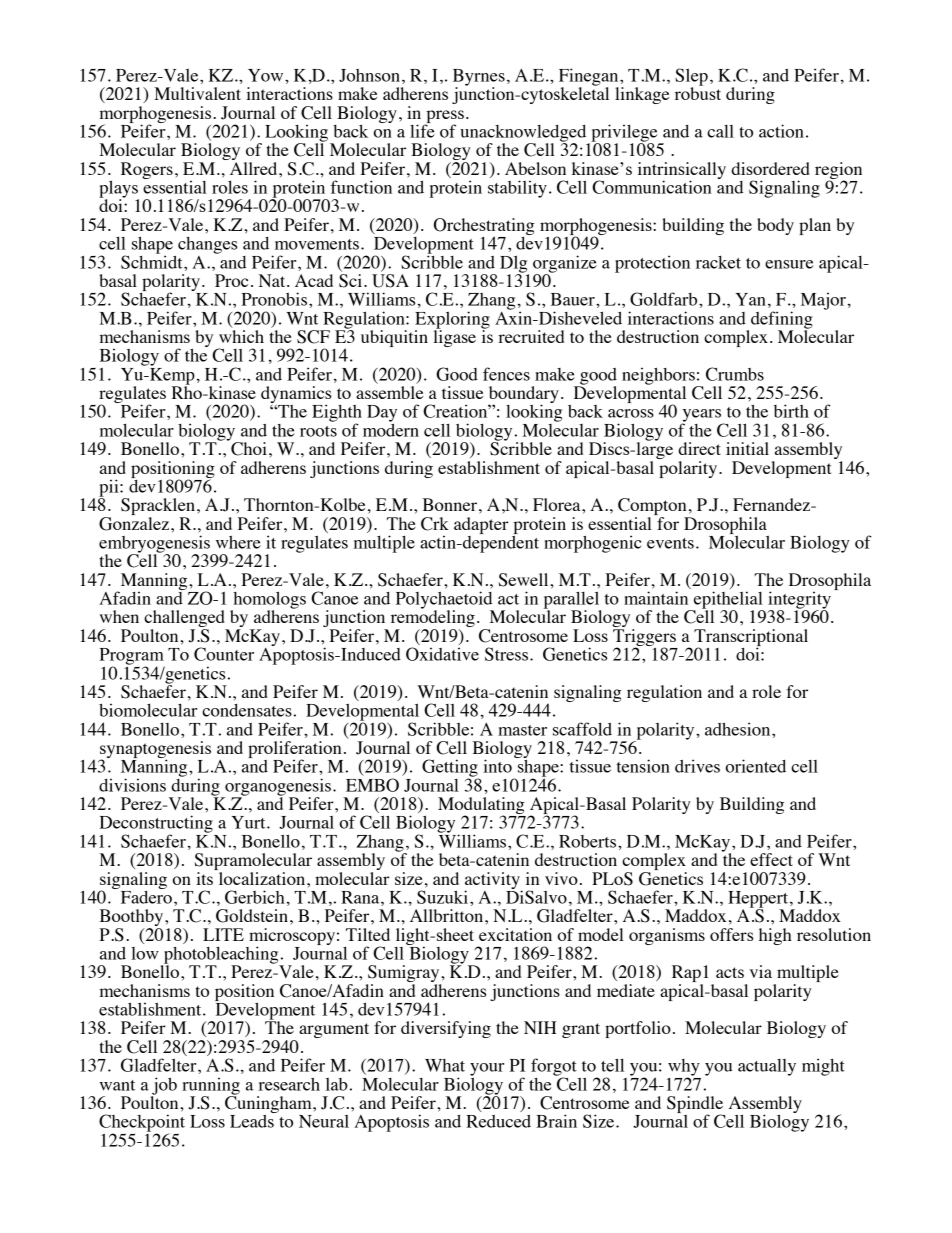 The width and height of the image is (952, 1233). Describe the element at coordinates (523, 396) in the image. I see `boundary` at that location.
